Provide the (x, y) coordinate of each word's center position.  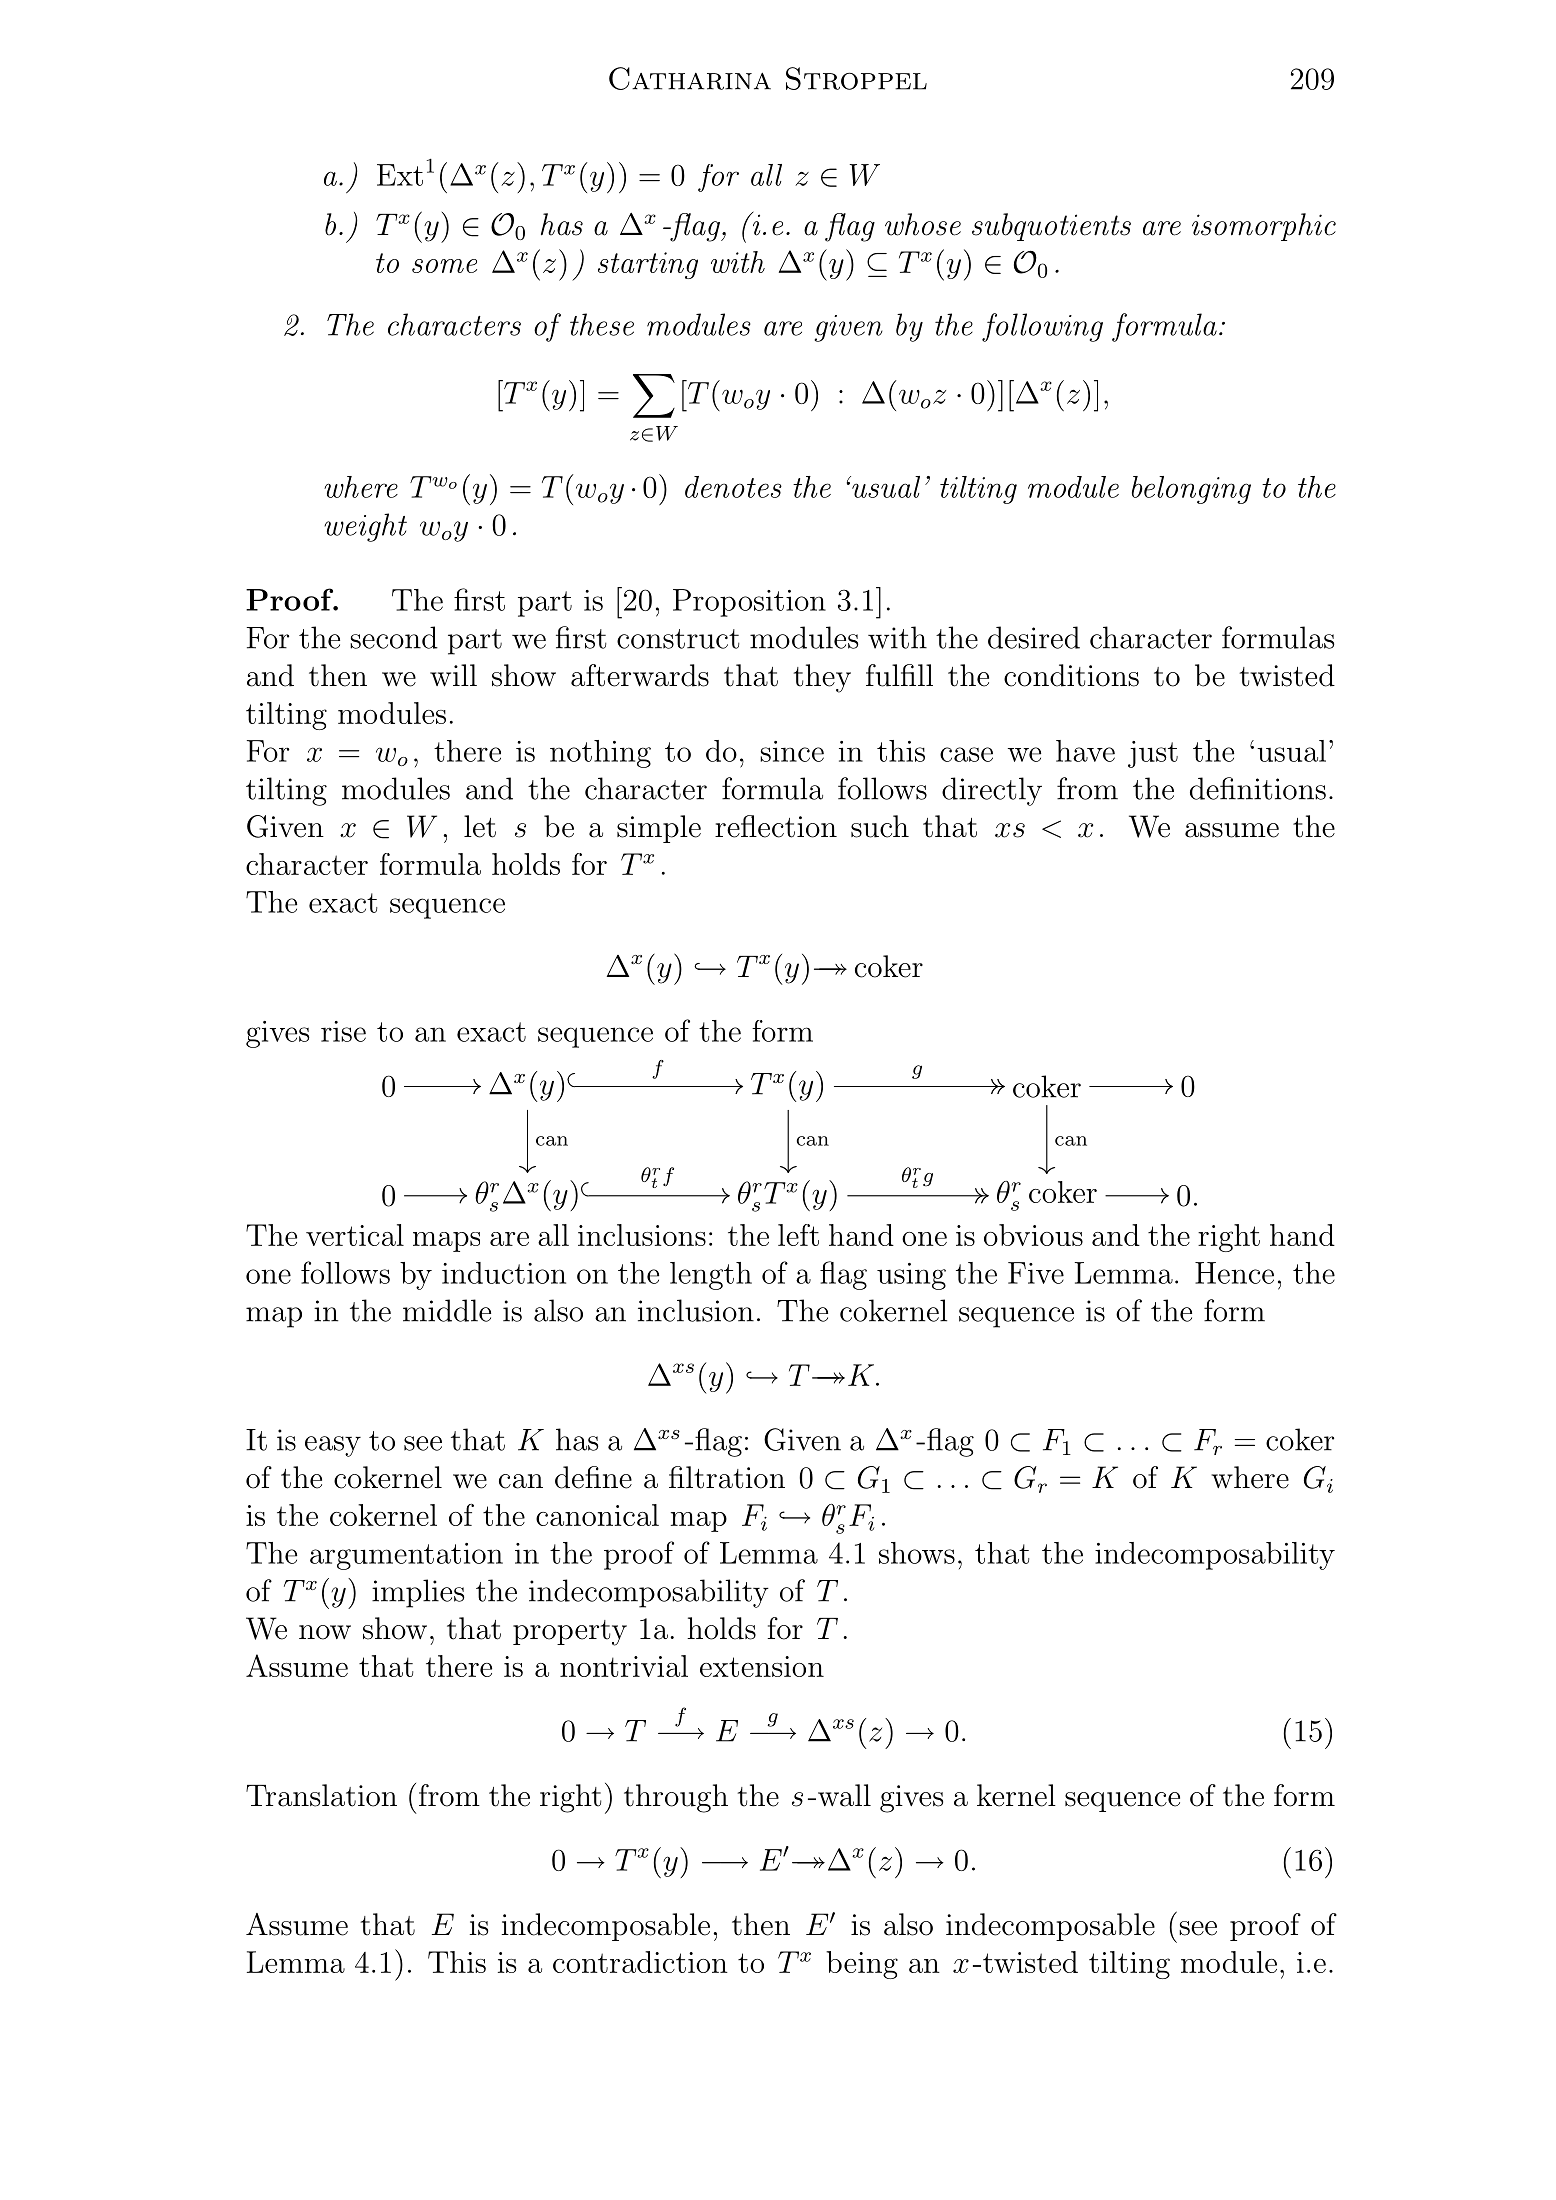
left (798, 1235)
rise (343, 1031)
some (444, 266)
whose (923, 224)
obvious (1033, 1235)
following (1042, 327)
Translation (321, 1795)
